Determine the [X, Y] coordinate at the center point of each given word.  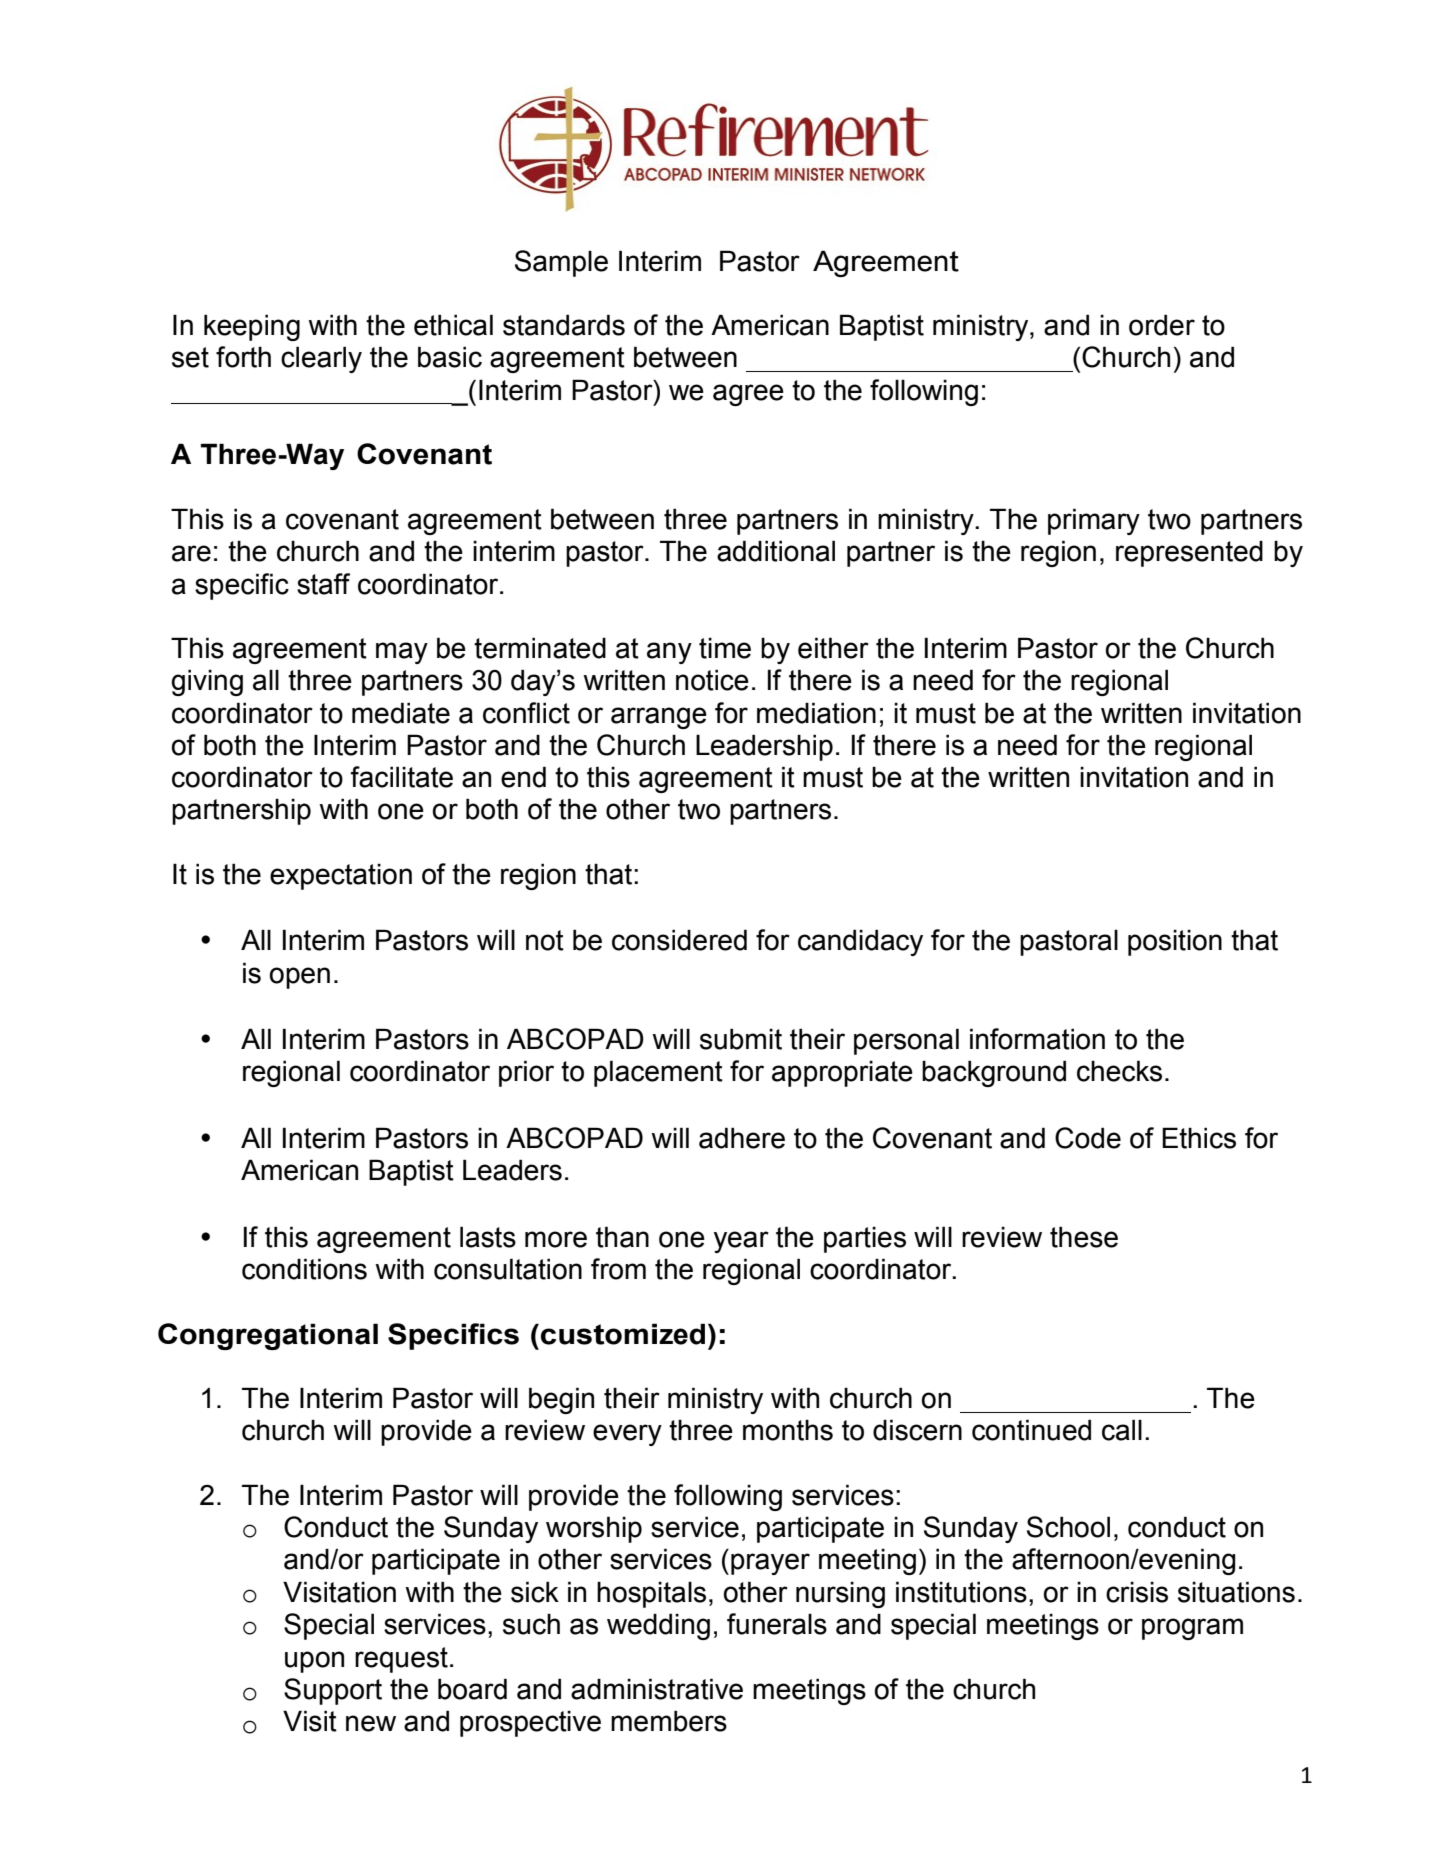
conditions [304, 1269]
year [741, 1242]
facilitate [401, 777]
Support [333, 1691]
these [1084, 1237]
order [1162, 325]
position [1175, 942]
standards [564, 325]
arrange [659, 718]
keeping [252, 327]
